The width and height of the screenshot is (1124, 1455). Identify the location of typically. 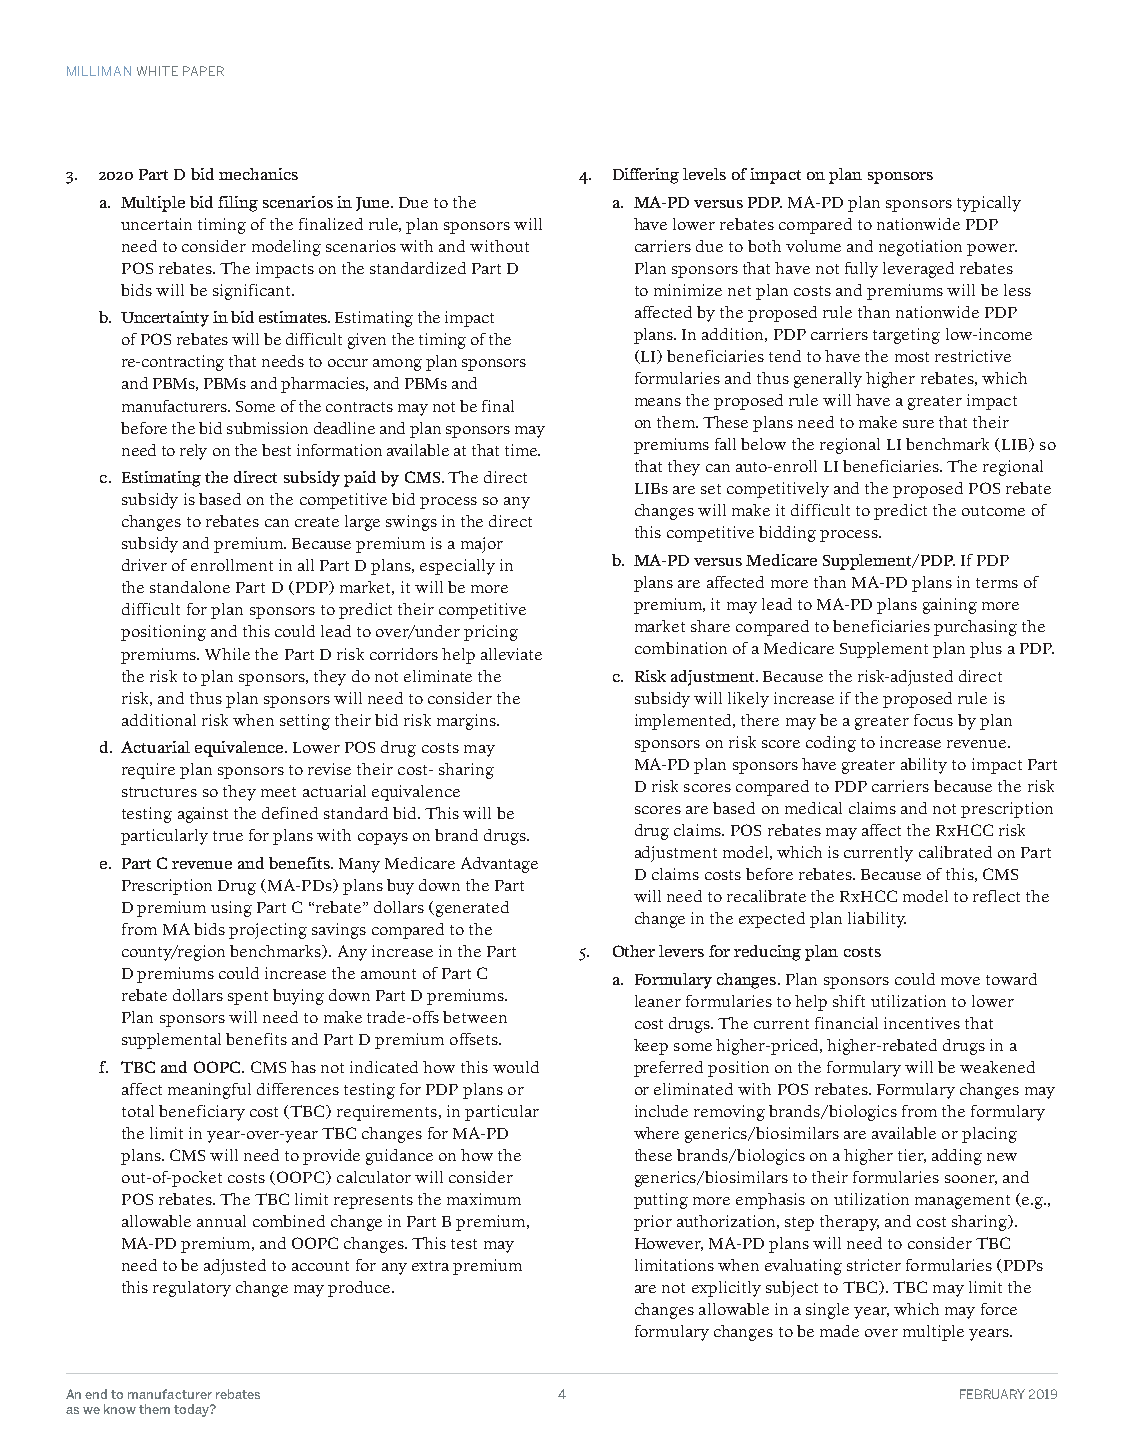
(989, 204).
